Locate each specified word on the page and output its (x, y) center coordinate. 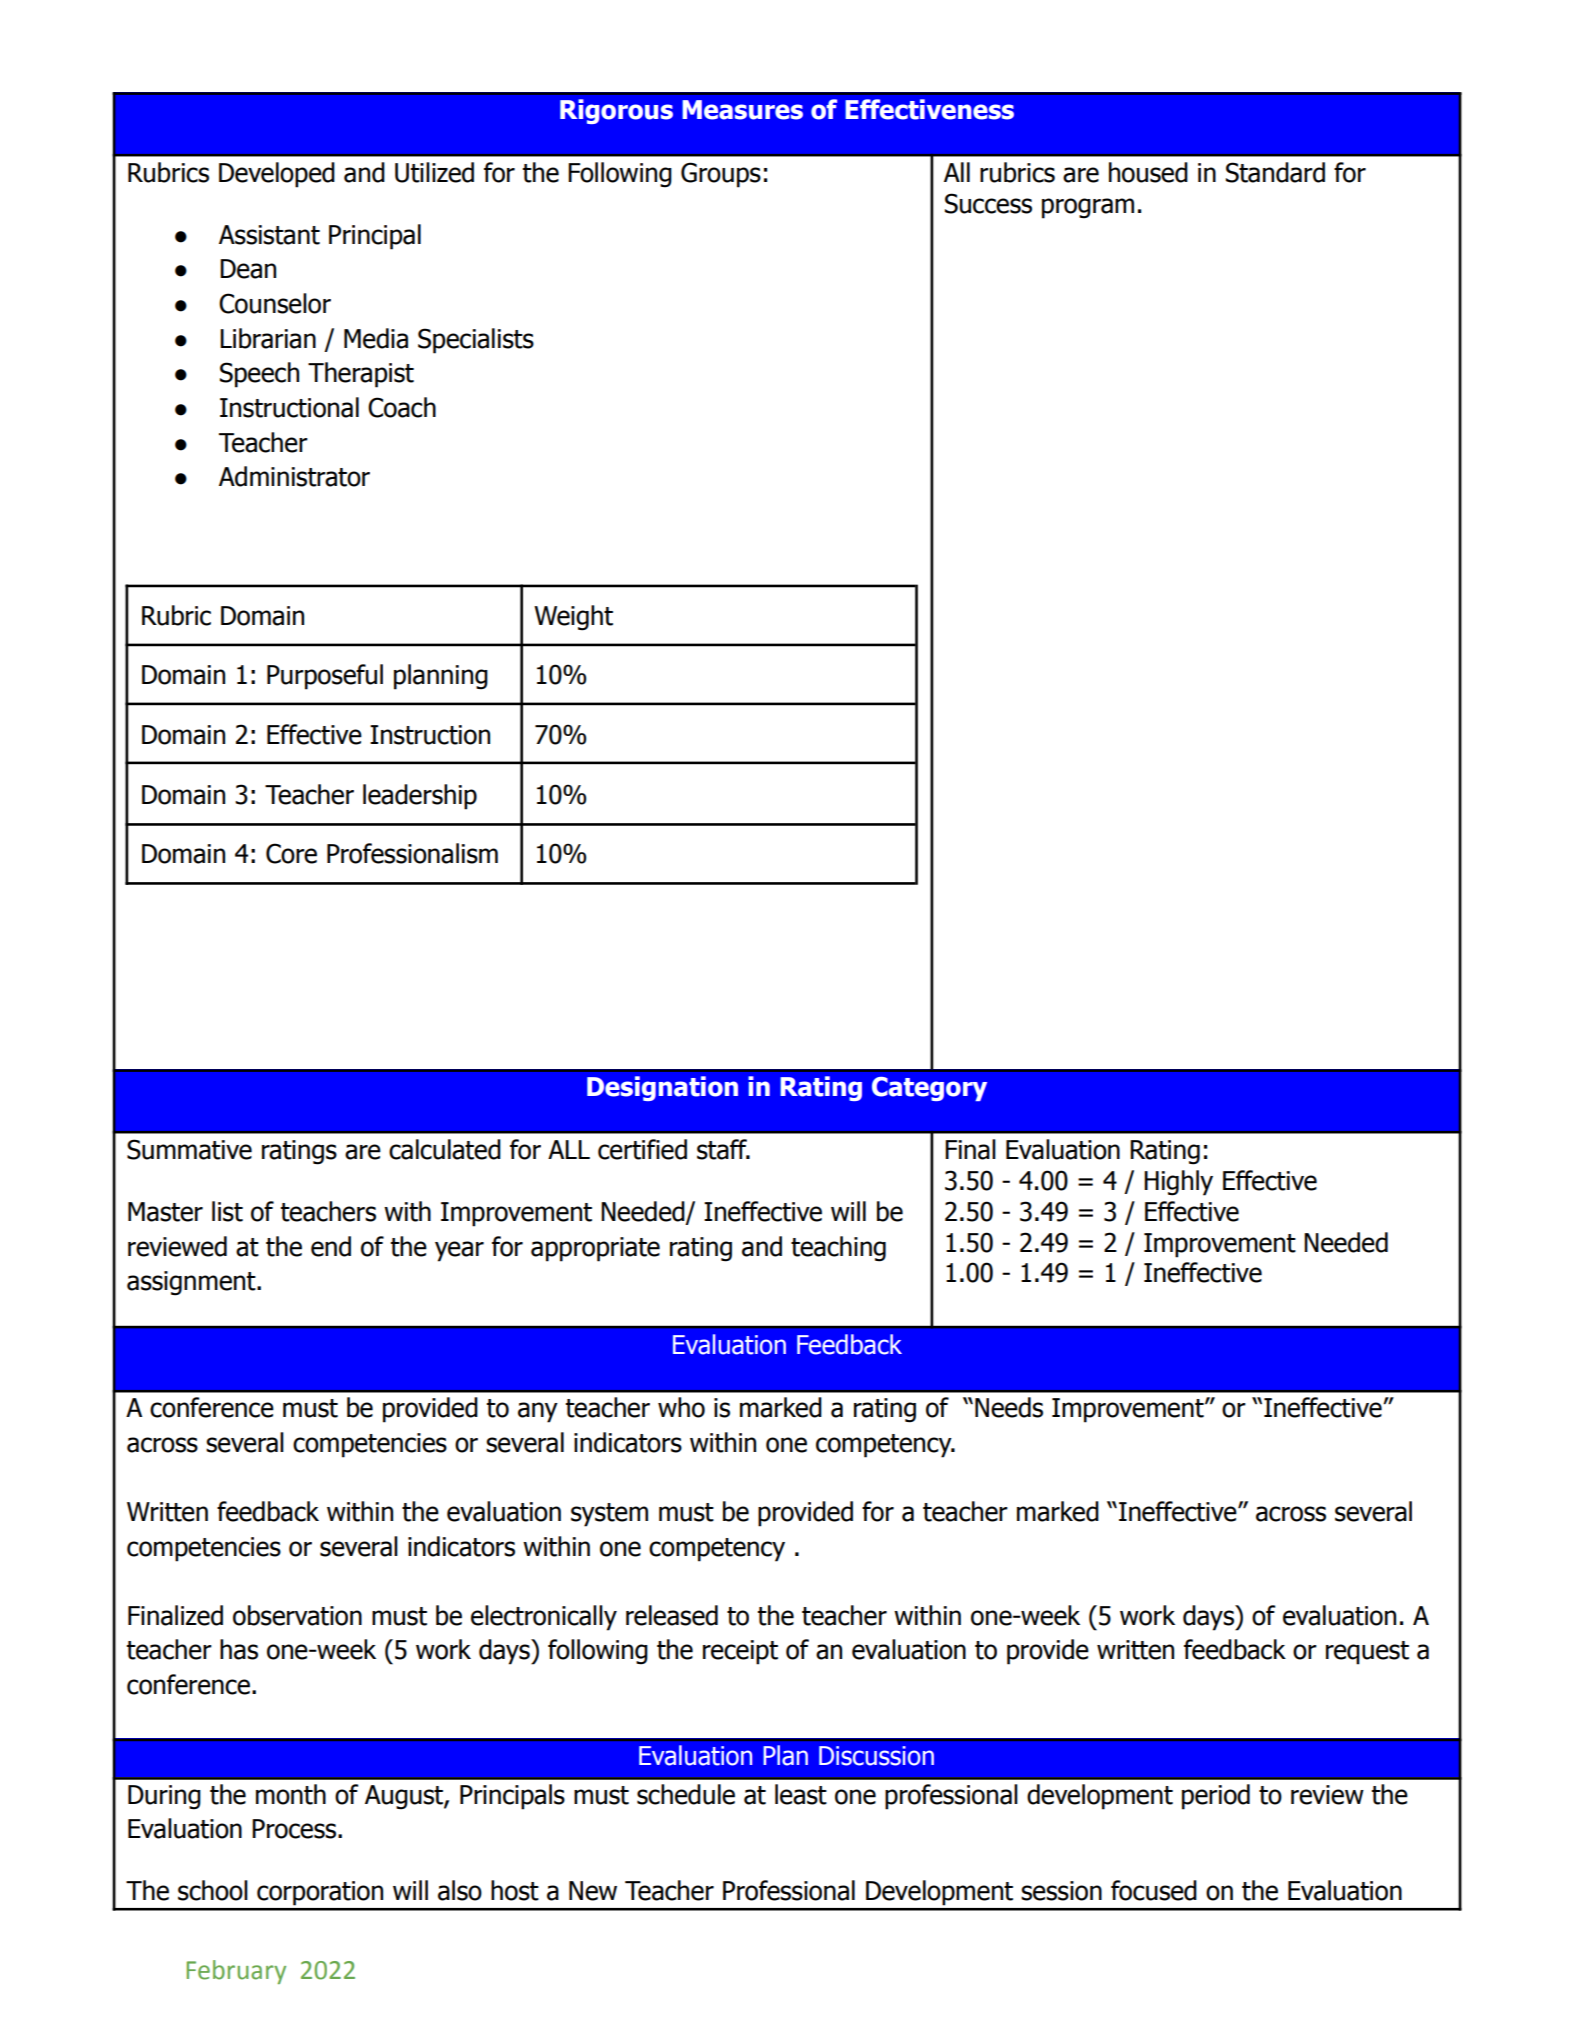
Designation (662, 1088)
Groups (721, 175)
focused (1154, 1890)
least (801, 1794)
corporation (320, 1893)
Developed (277, 175)
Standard (1275, 172)
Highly (1178, 1183)
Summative (189, 1149)
